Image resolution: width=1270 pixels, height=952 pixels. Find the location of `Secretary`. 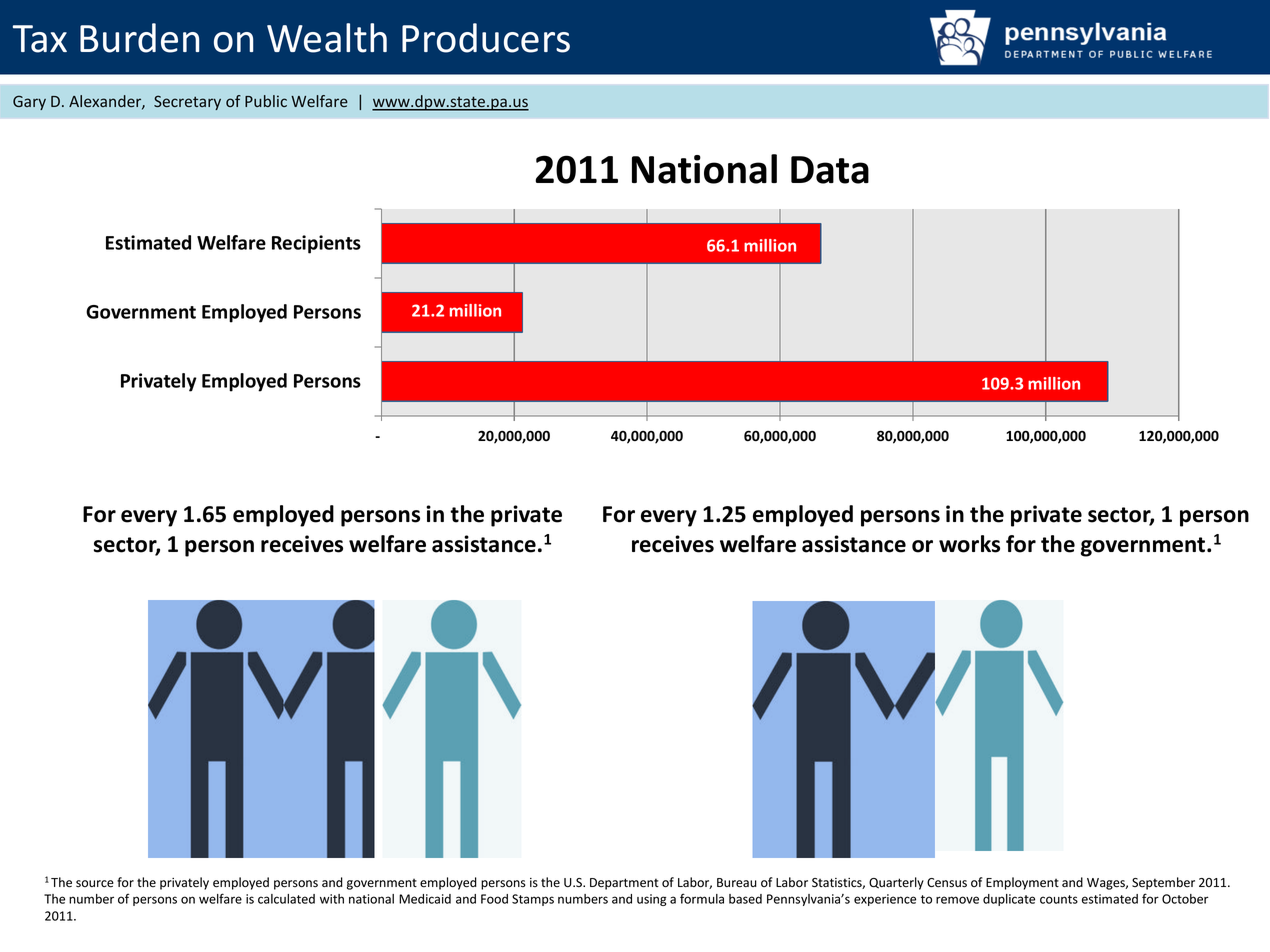

Secretary is located at coordinates (187, 102).
